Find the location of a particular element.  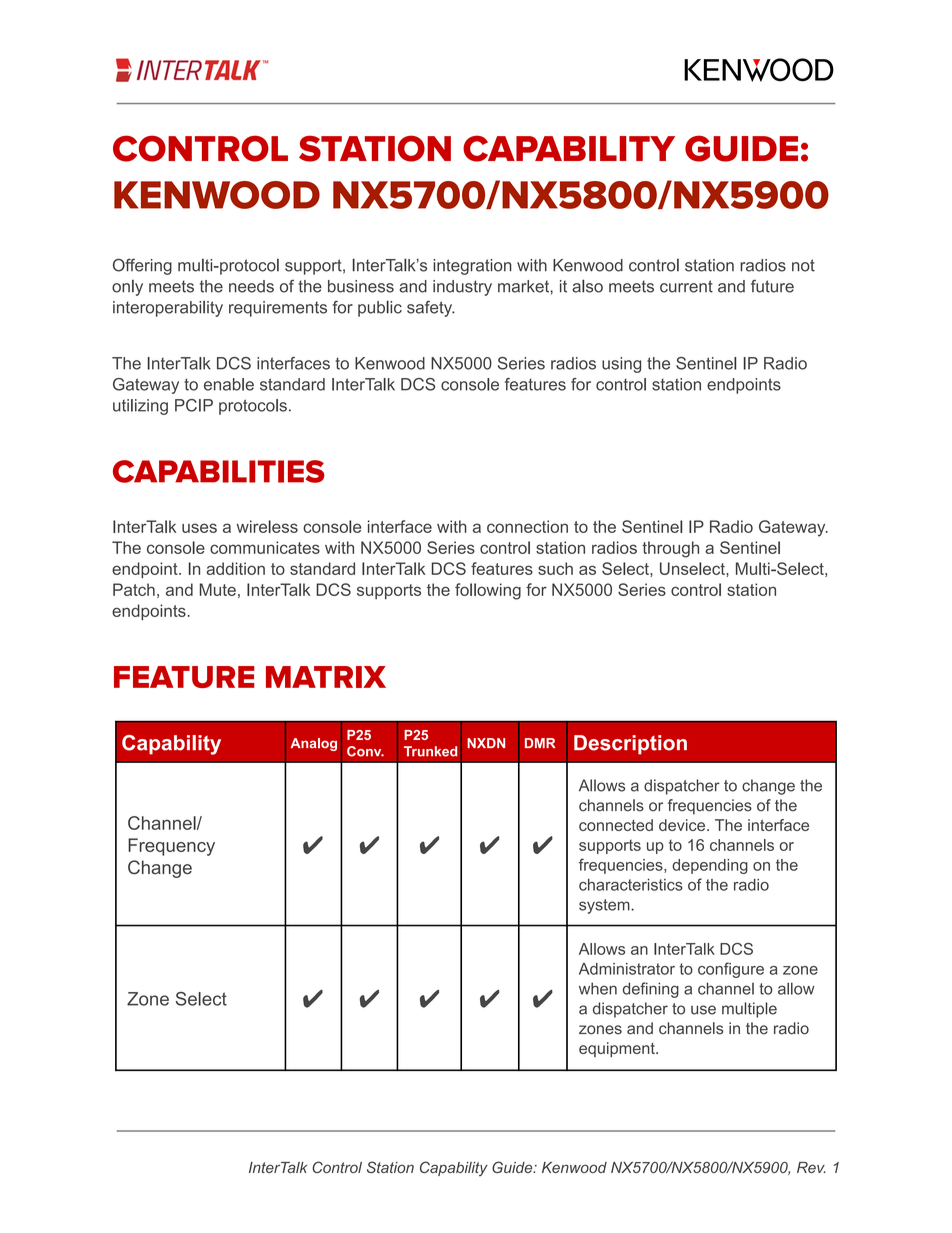

industry is located at coordinates (462, 288).
